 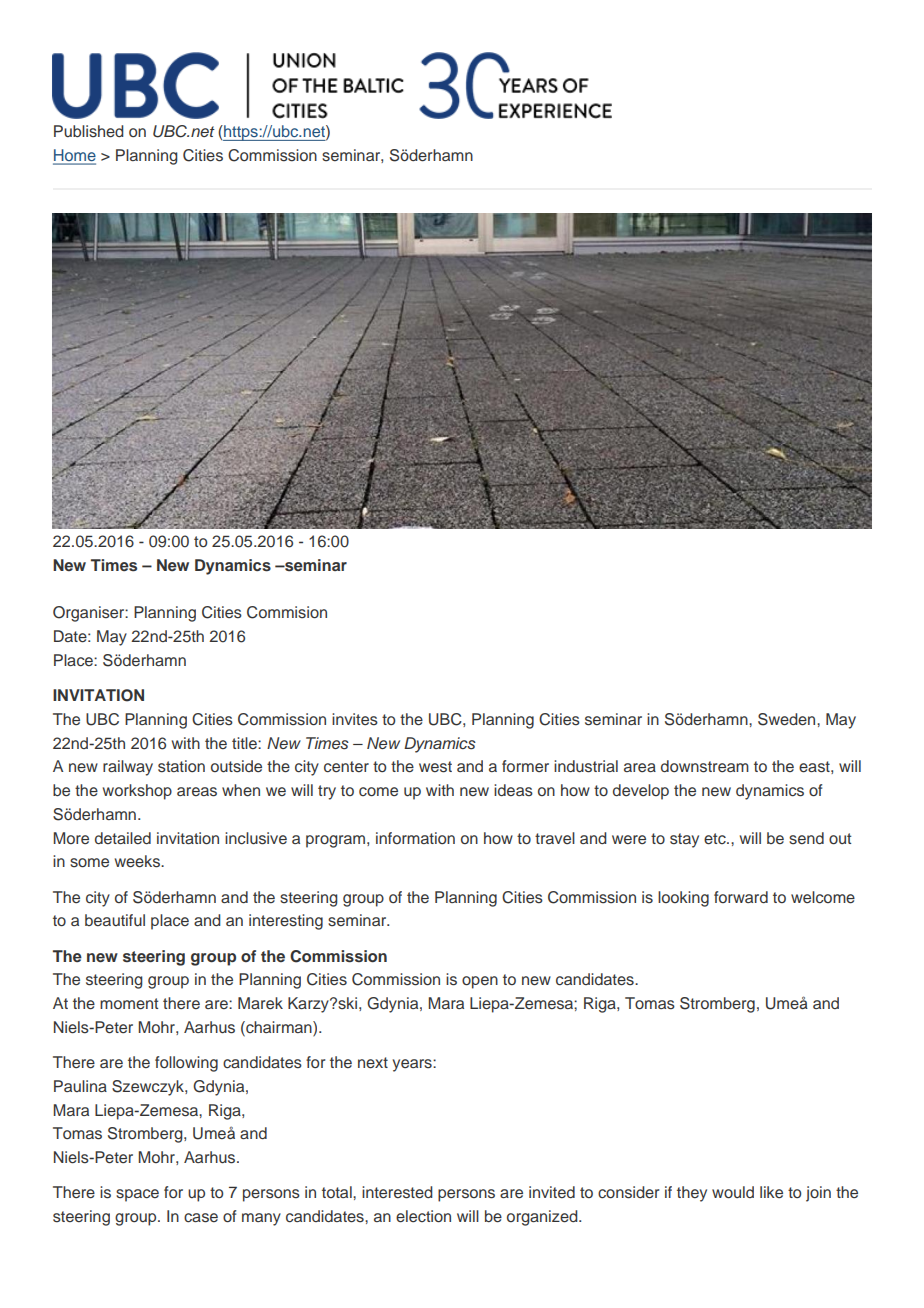 I want to click on downstream, so click(x=705, y=766).
